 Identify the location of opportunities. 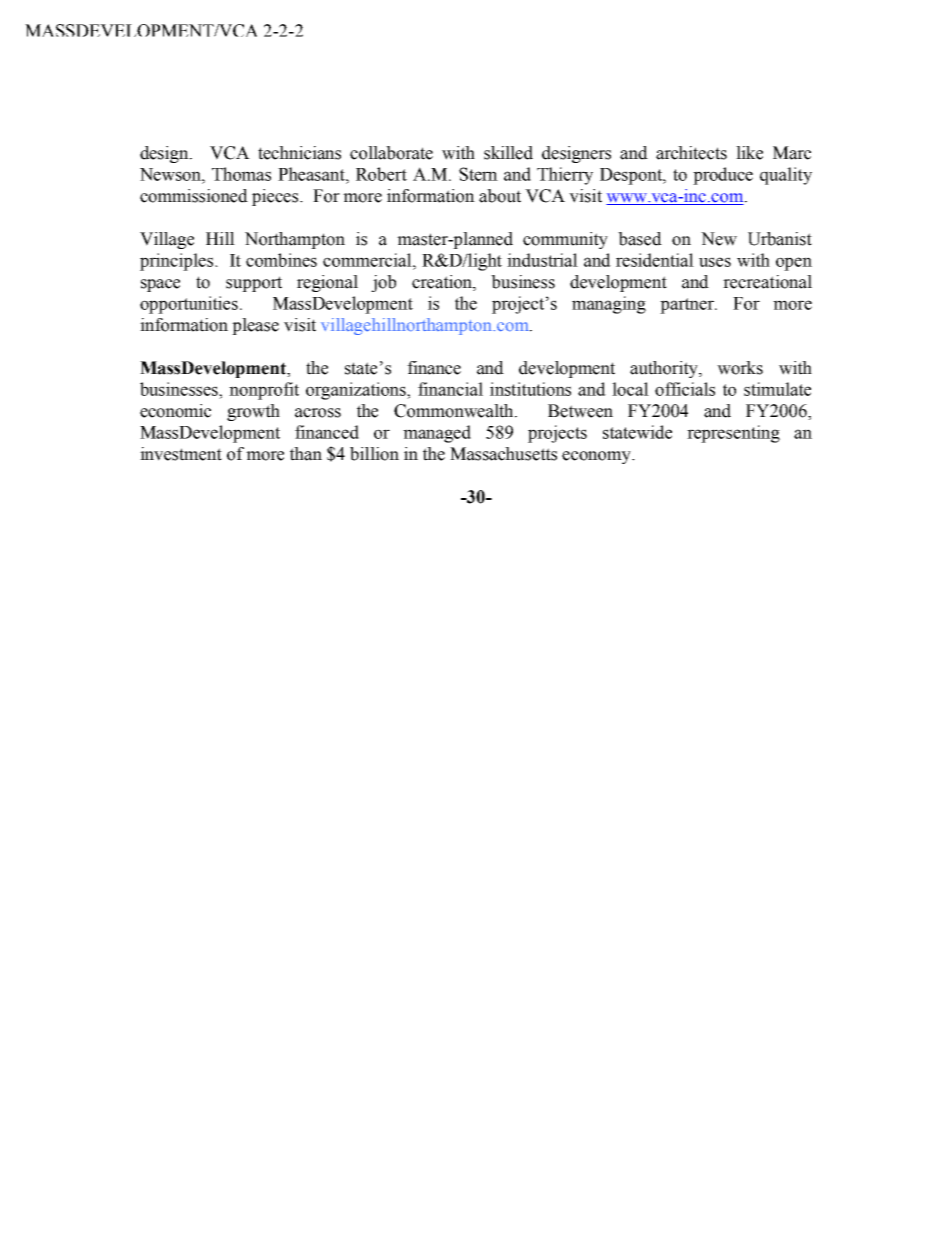
(189, 305).
